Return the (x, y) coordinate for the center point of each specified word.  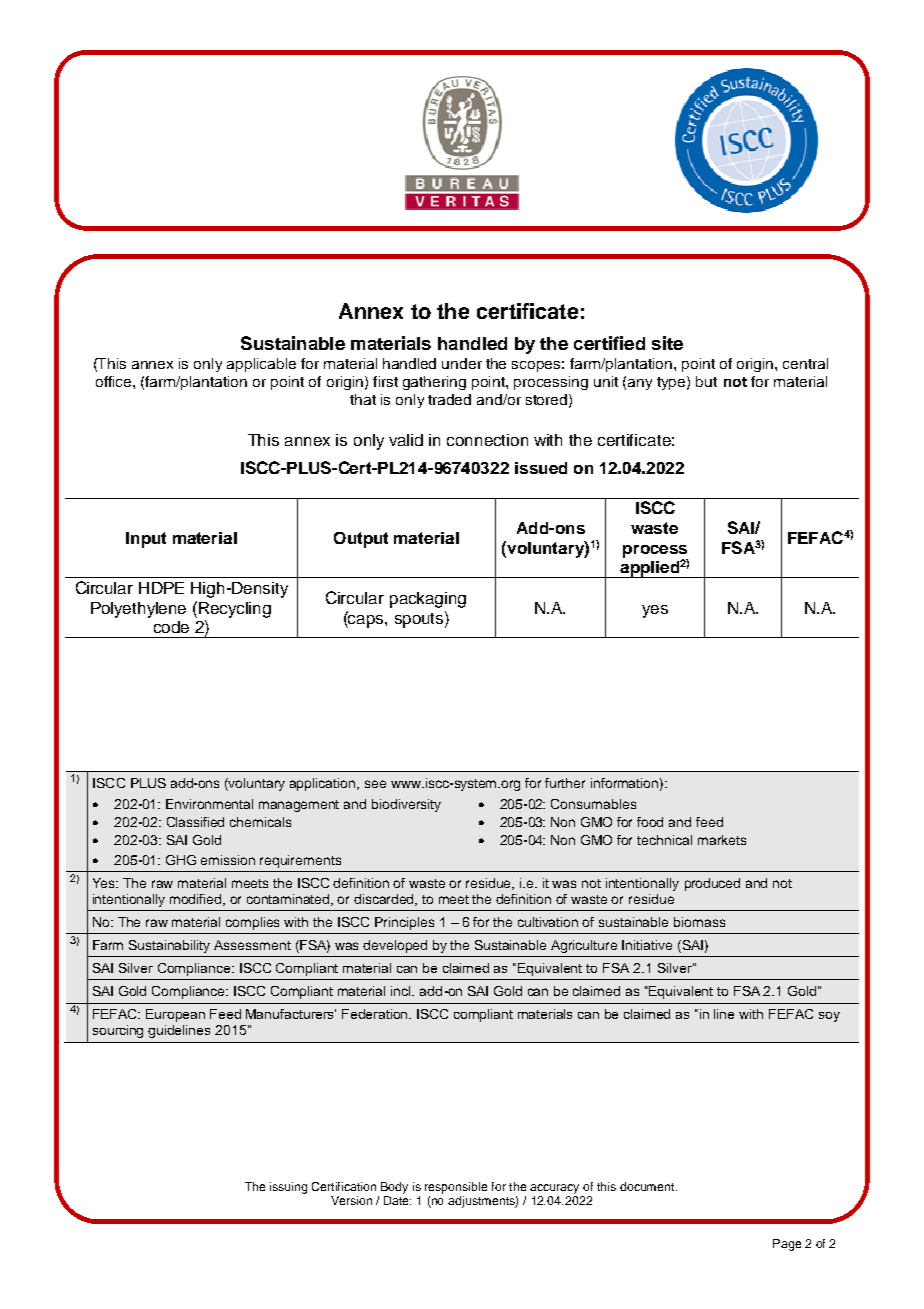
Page (787, 1245)
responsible (456, 1188)
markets (722, 840)
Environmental (209, 804)
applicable (261, 365)
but (706, 381)
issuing (288, 1188)
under (462, 363)
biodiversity (406, 805)
